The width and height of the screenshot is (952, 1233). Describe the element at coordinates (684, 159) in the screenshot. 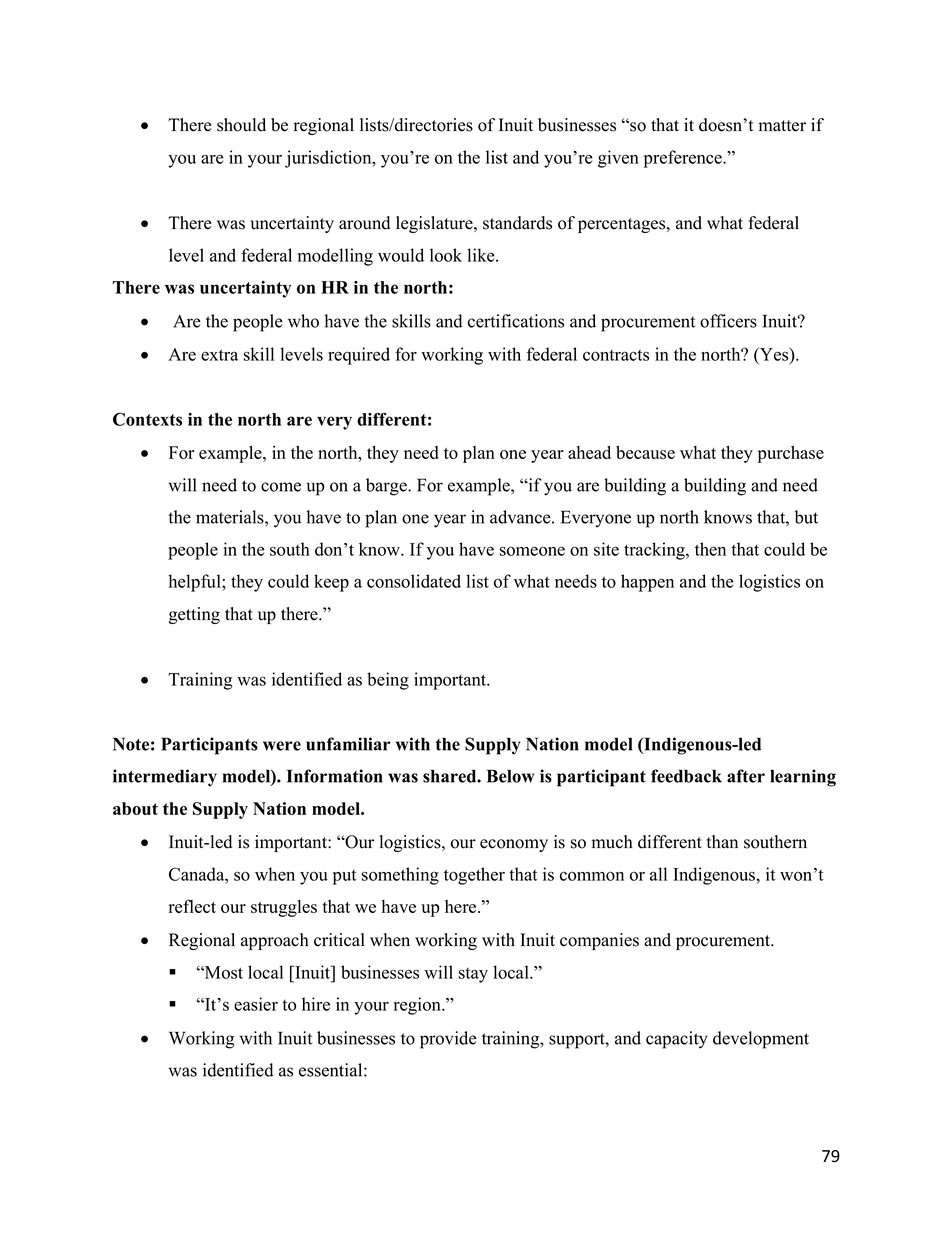

I see `preference` at that location.
